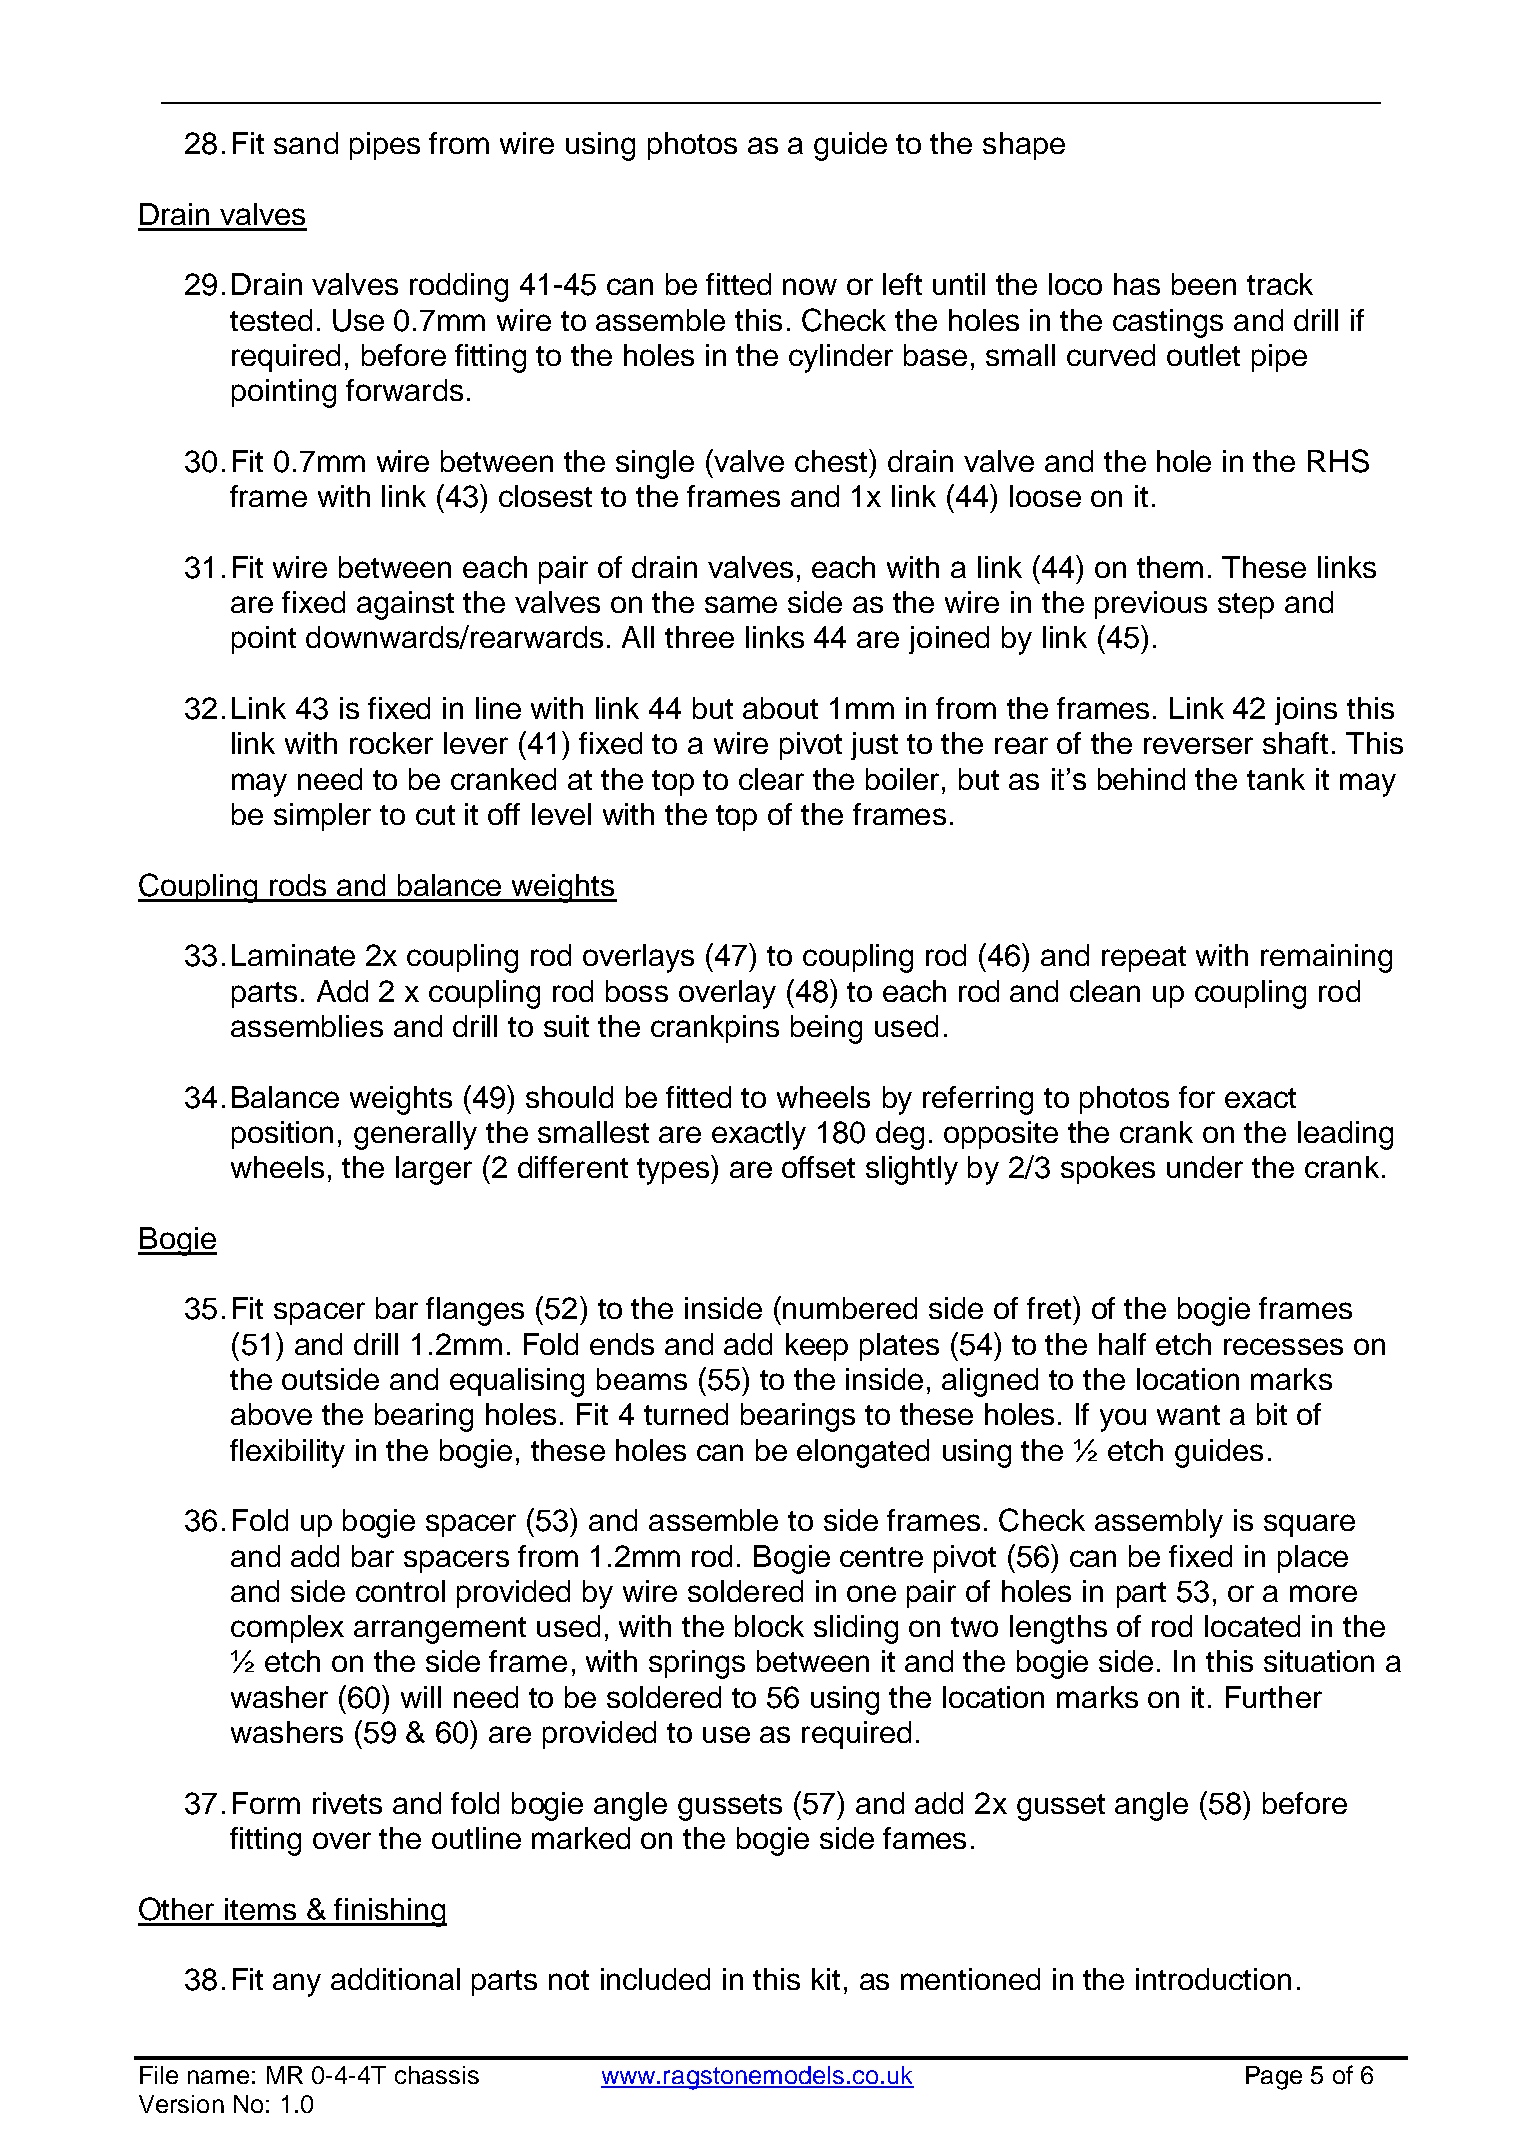 The image size is (1523, 2154). I want to click on under, so click(1205, 1167).
